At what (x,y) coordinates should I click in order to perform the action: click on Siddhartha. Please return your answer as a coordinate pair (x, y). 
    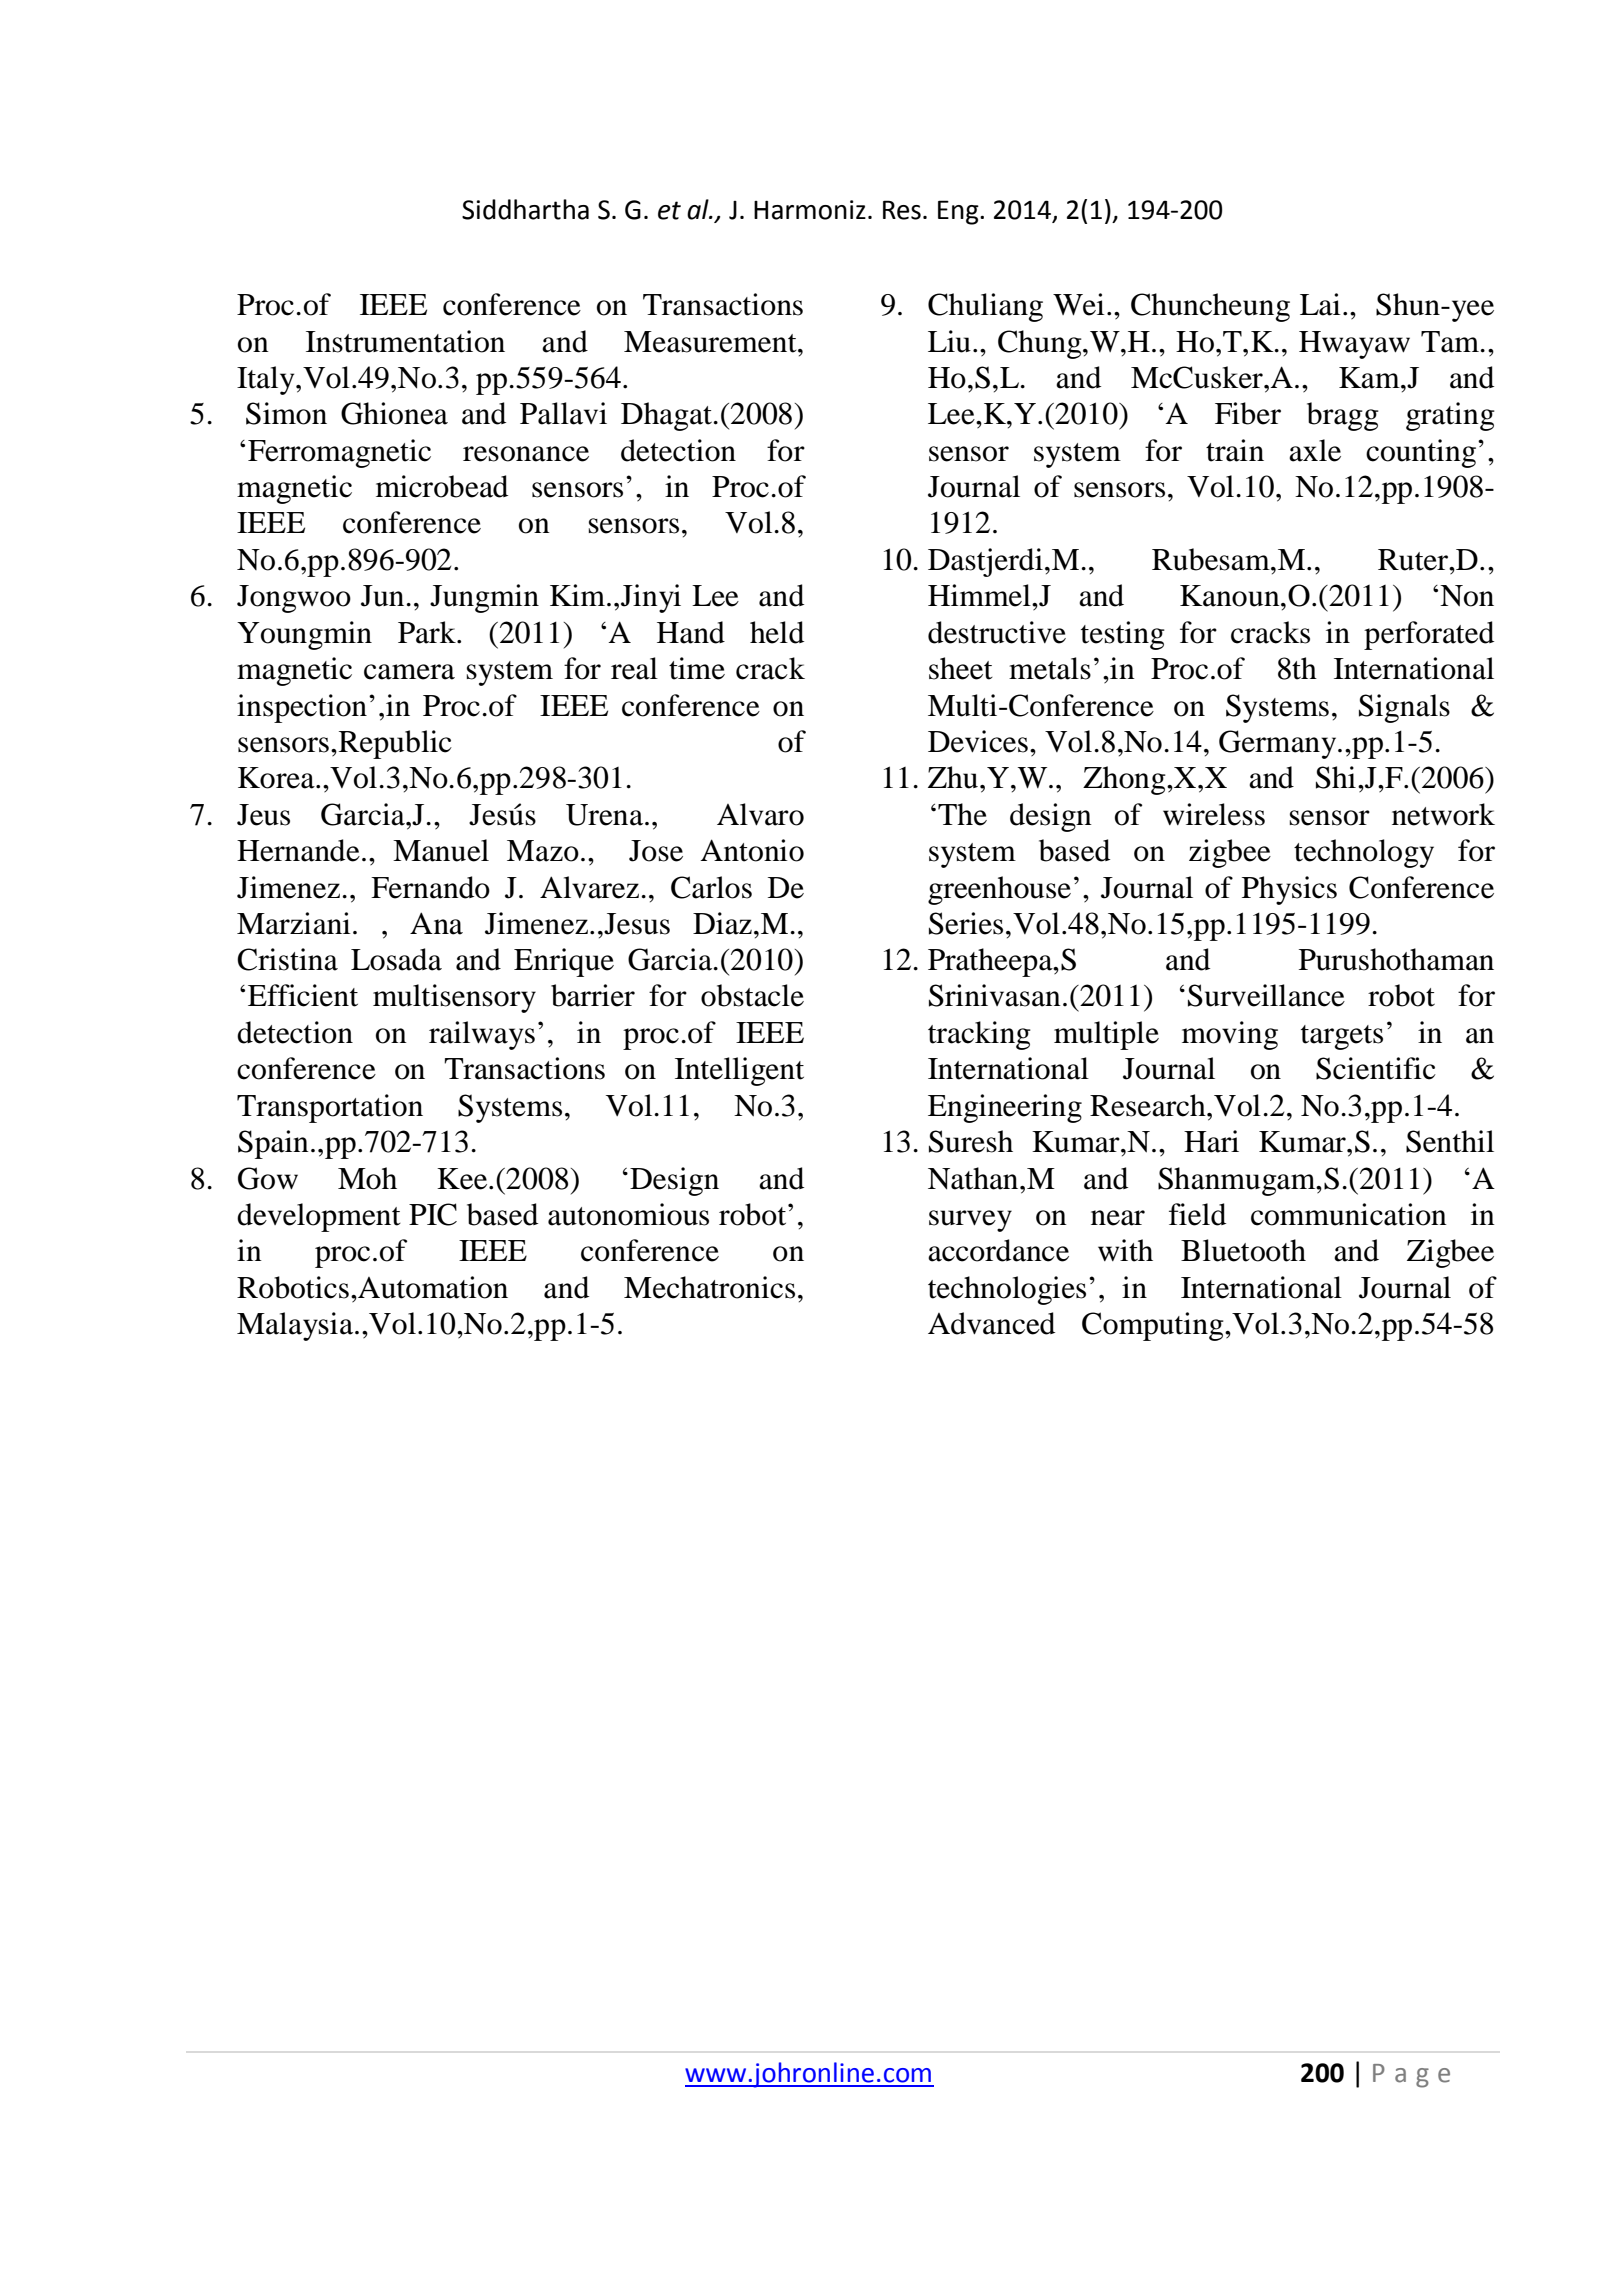
    Looking at the image, I should click on (525, 209).
